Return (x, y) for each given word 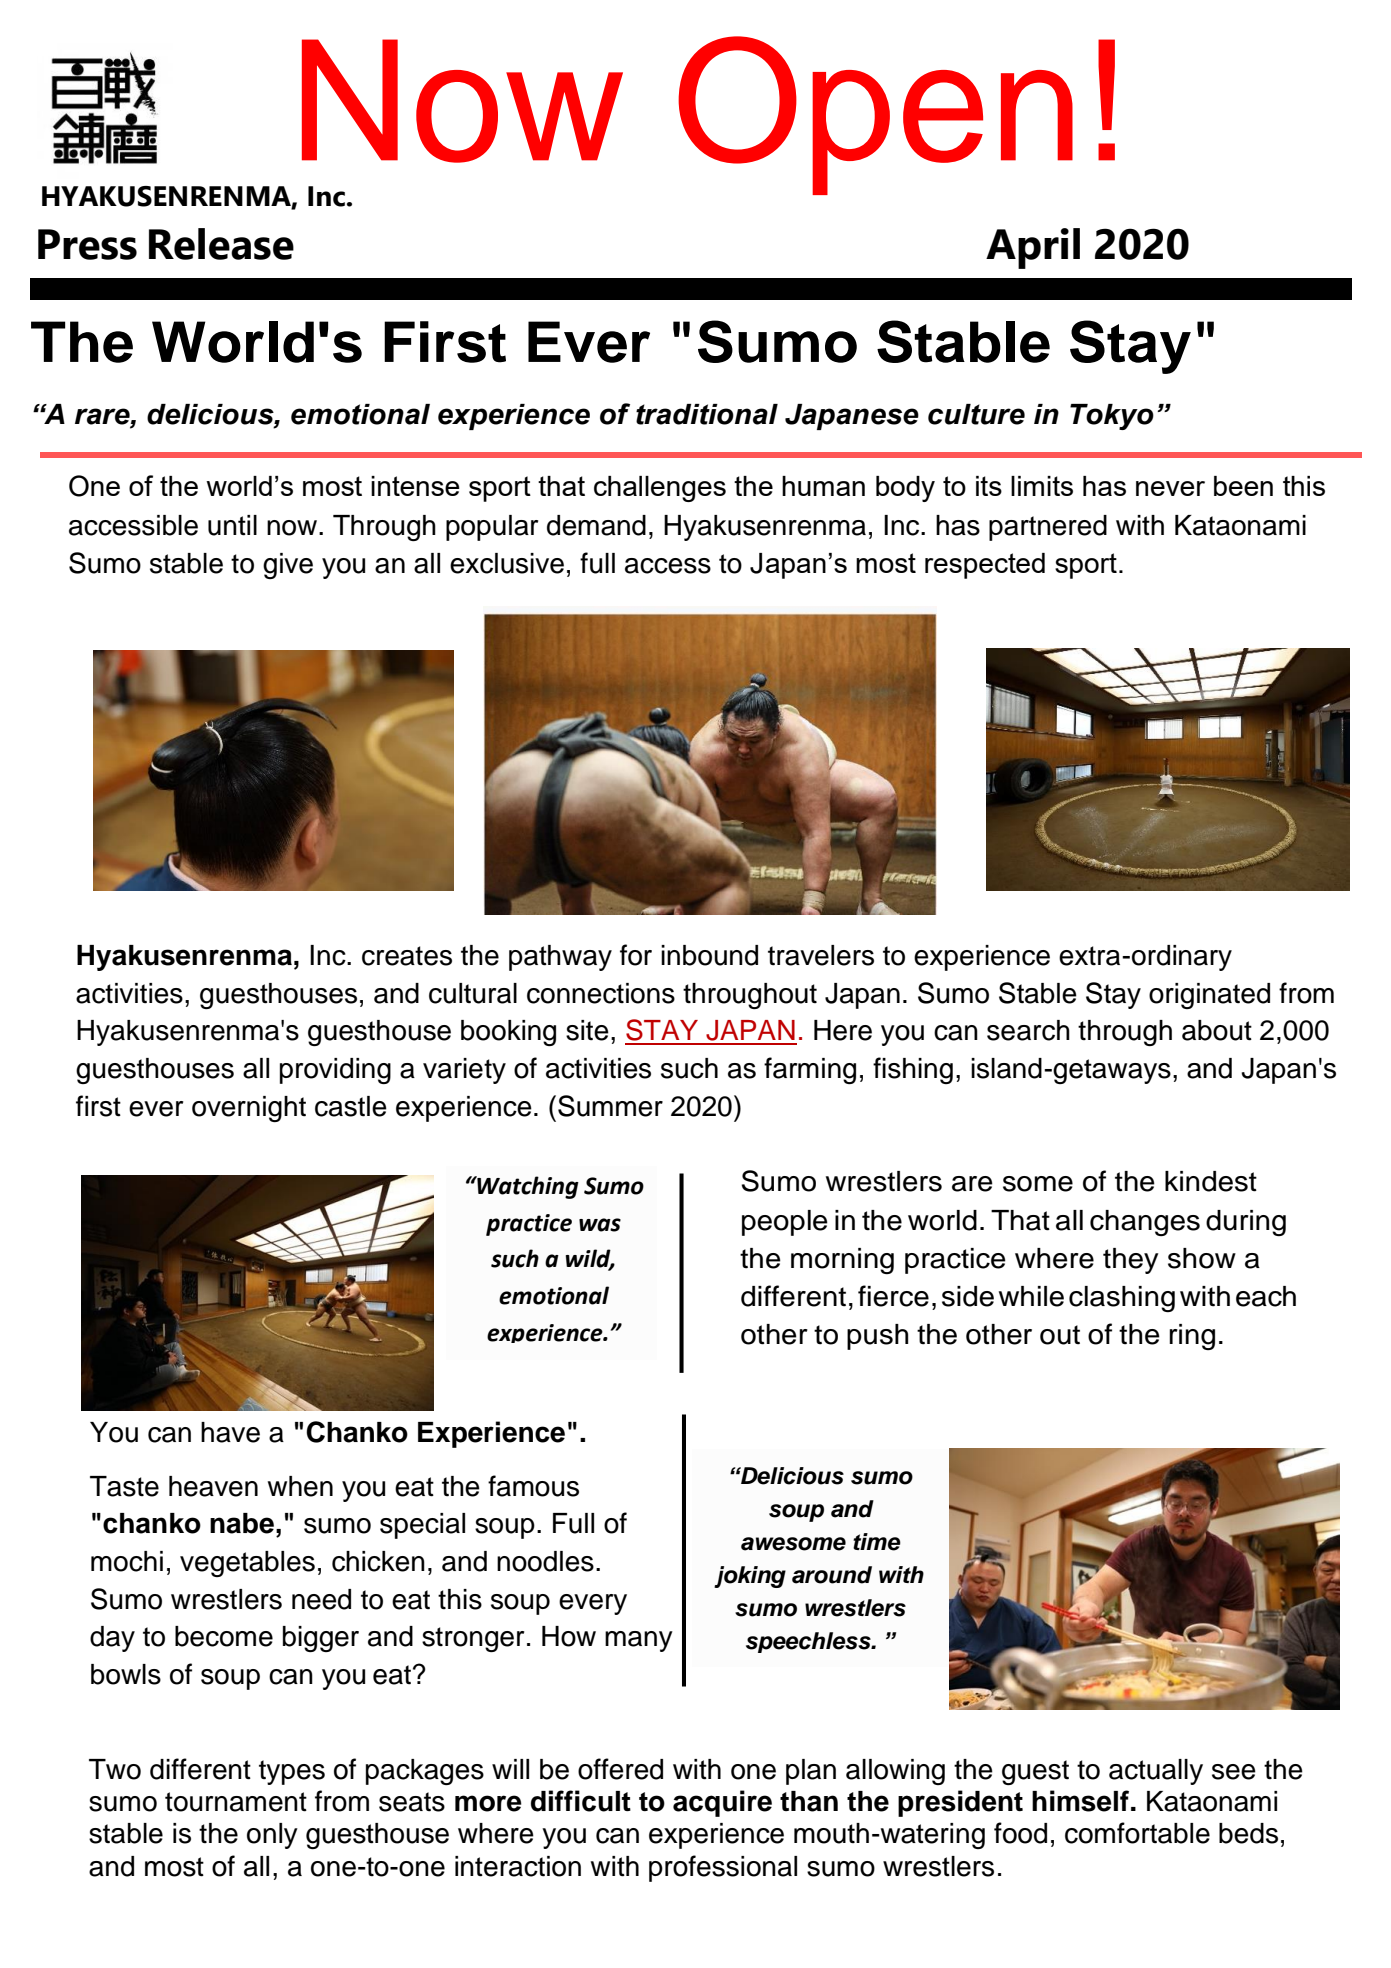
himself (1080, 1801)
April (1033, 248)
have (230, 1432)
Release (221, 244)
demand (596, 525)
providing (335, 1071)
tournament (236, 1802)
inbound (709, 955)
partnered (1048, 528)
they (1130, 1261)
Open (875, 115)
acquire (722, 1803)
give (288, 566)
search (1028, 1030)
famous (533, 1486)
